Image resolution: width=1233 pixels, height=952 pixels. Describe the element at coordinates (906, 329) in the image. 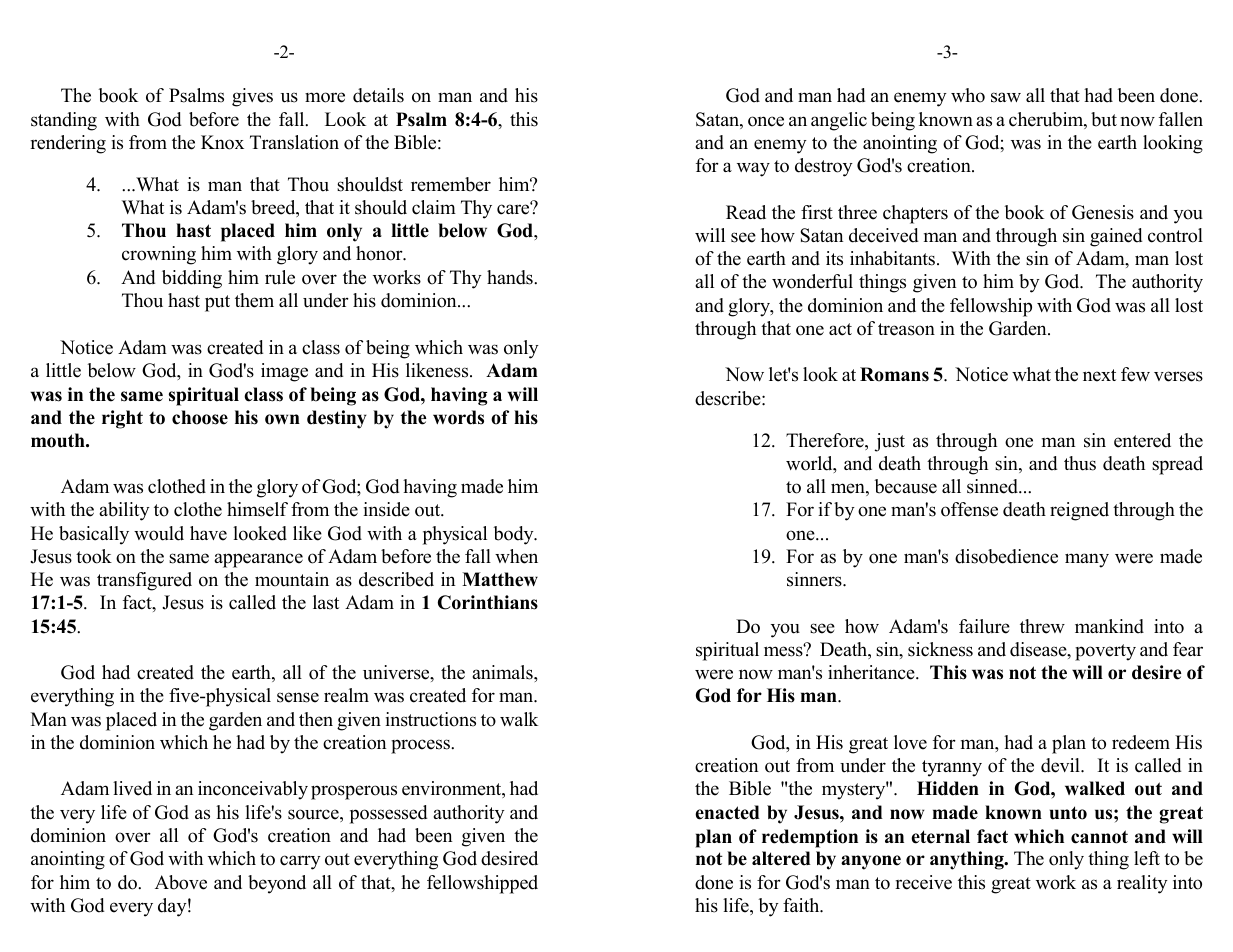

I see `treason` at that location.
